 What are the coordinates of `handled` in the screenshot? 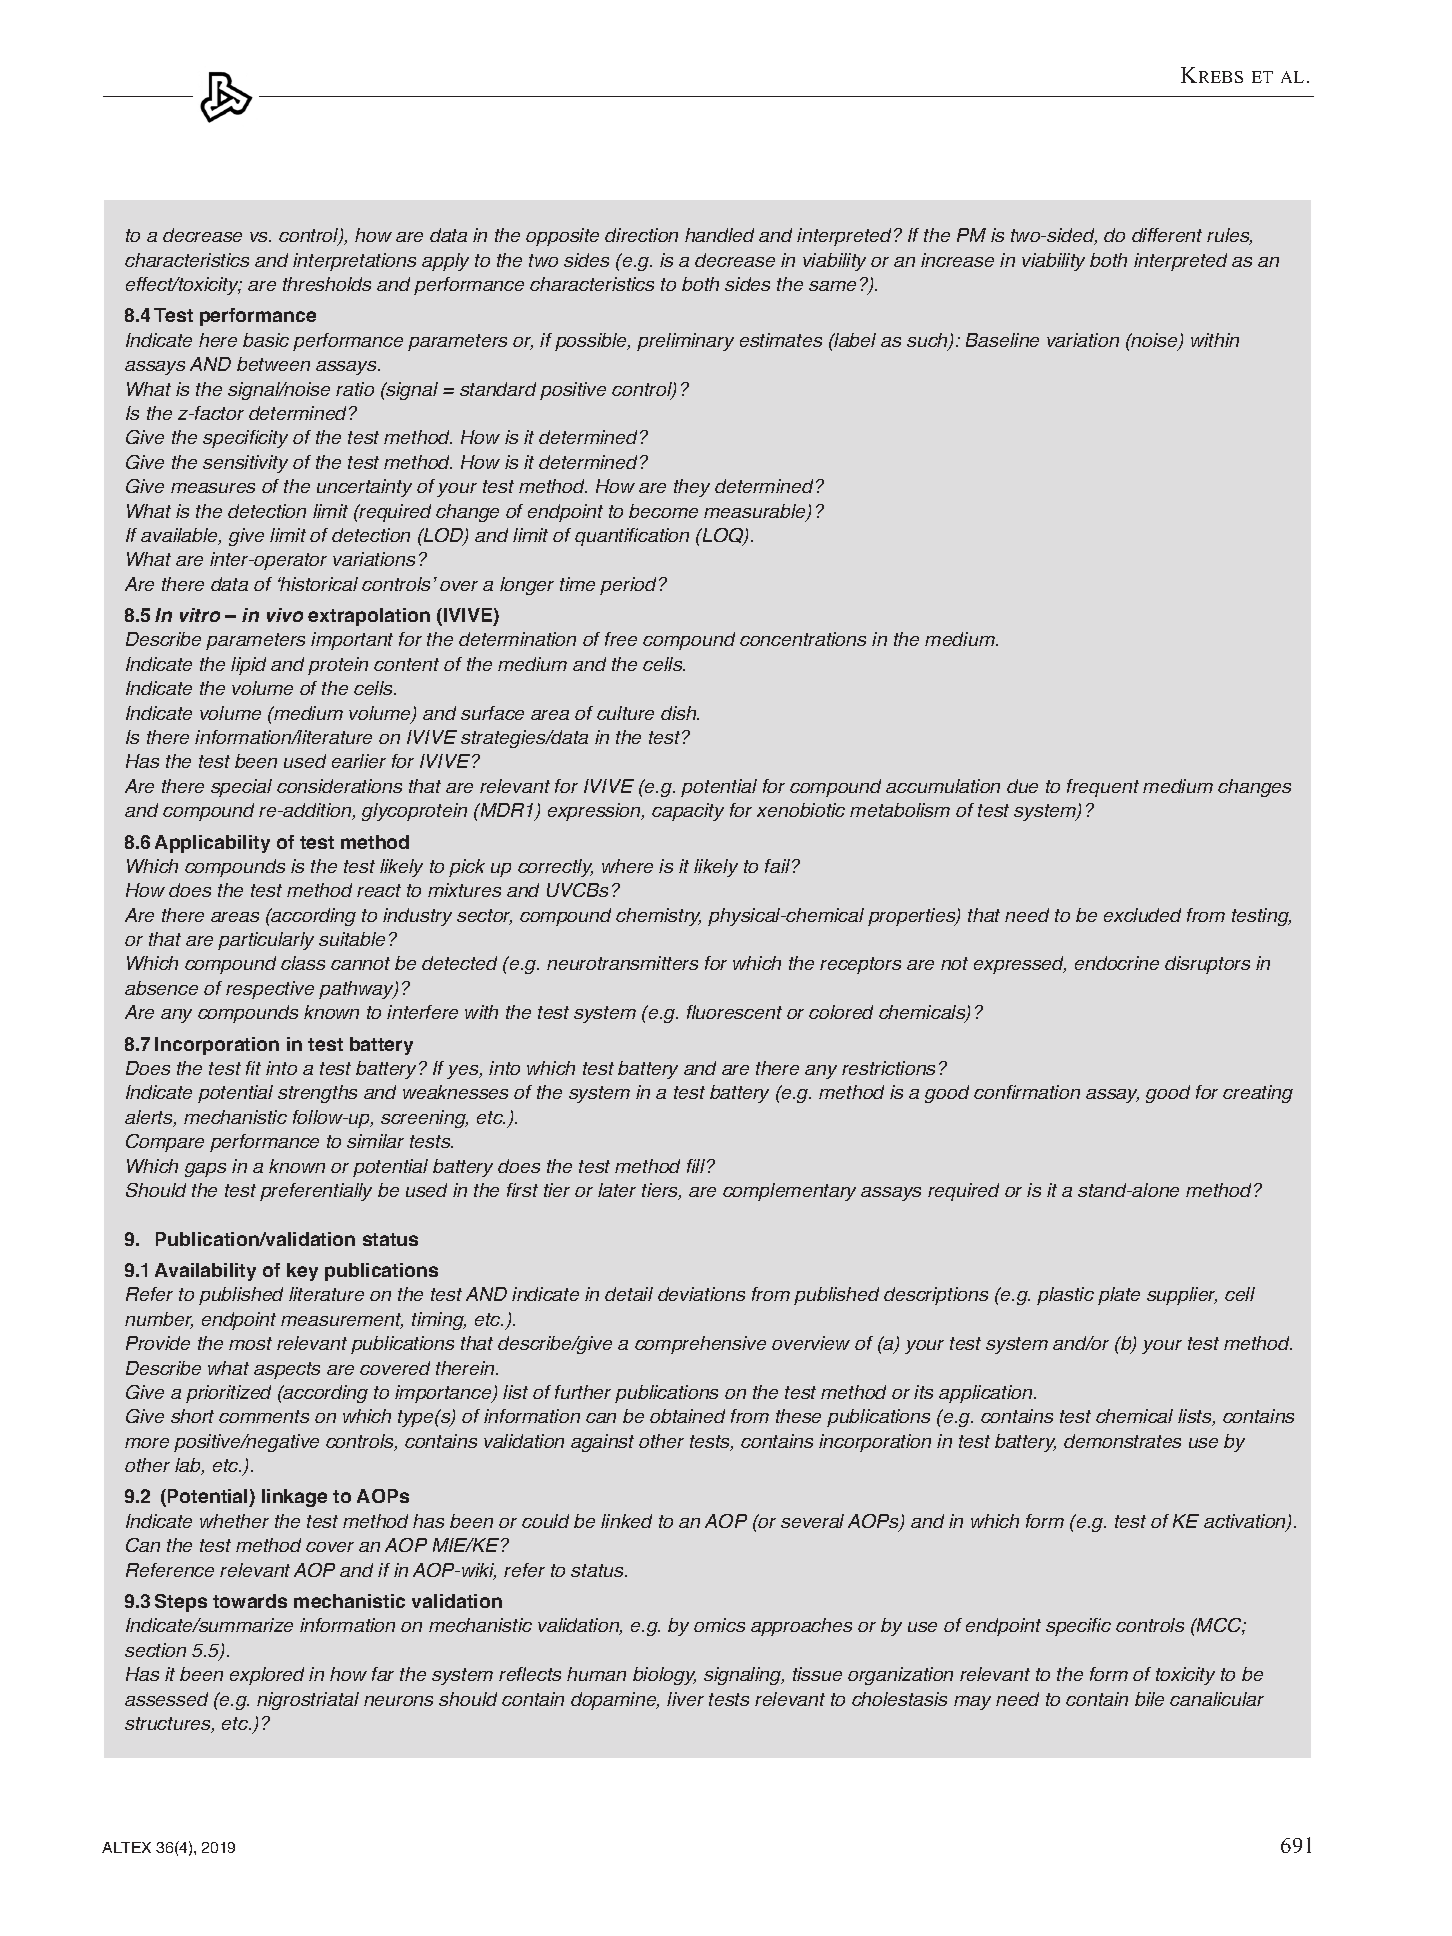 It's located at (719, 235).
